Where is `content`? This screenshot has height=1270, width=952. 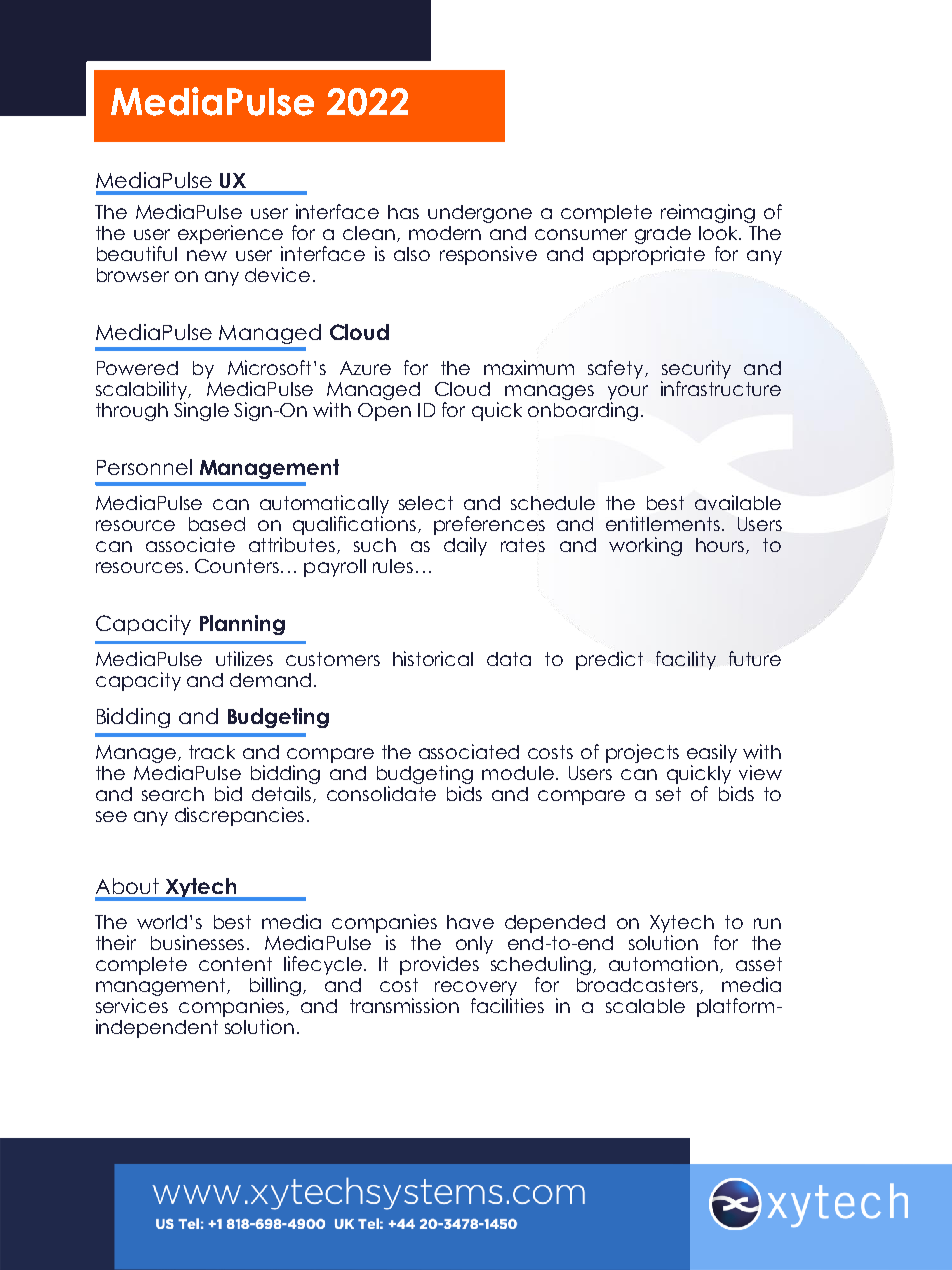
content is located at coordinates (235, 964).
